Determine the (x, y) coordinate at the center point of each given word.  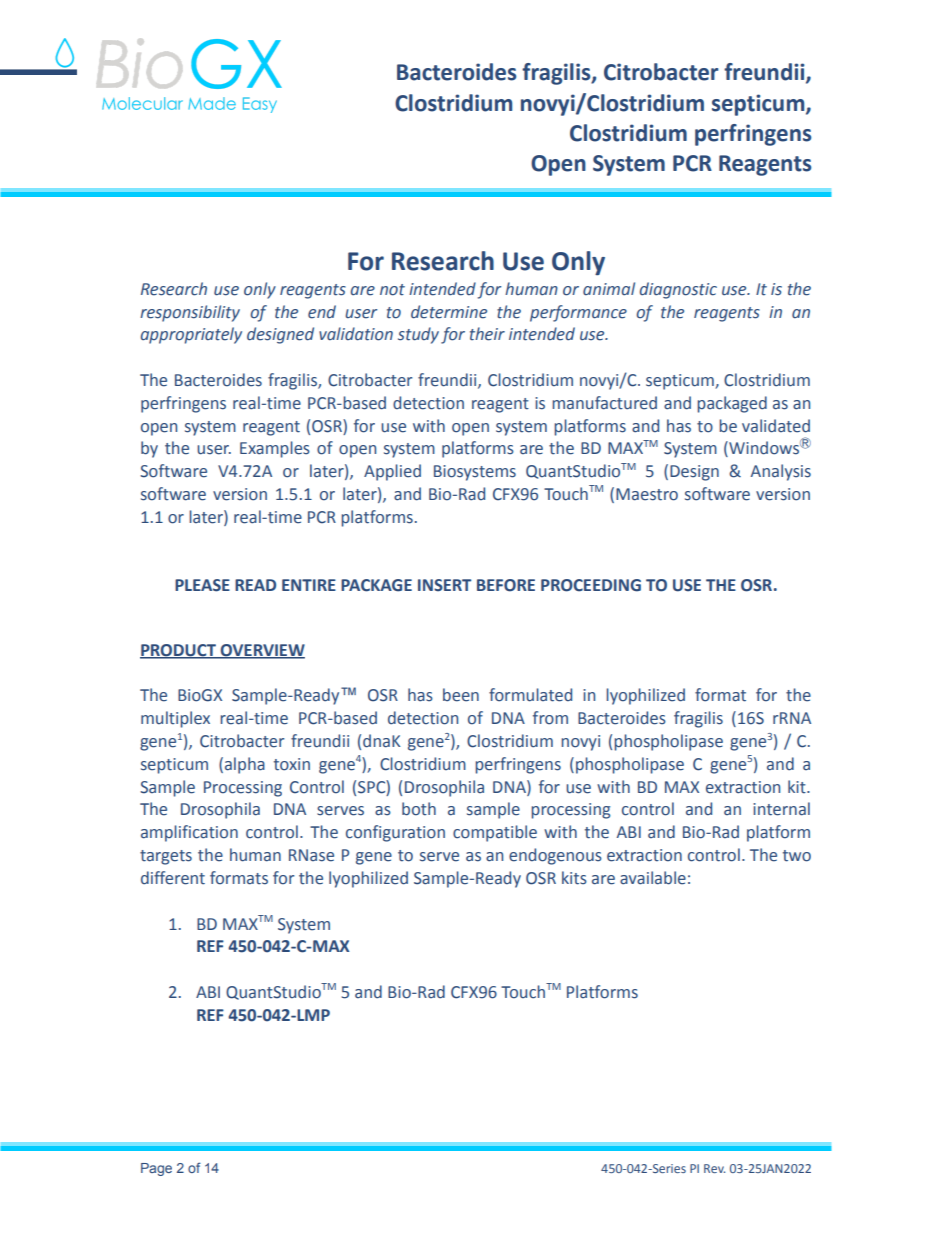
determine (449, 312)
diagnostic (678, 290)
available (653, 878)
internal (781, 809)
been (461, 695)
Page (156, 1169)
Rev (714, 1168)
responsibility (190, 313)
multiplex (175, 719)
